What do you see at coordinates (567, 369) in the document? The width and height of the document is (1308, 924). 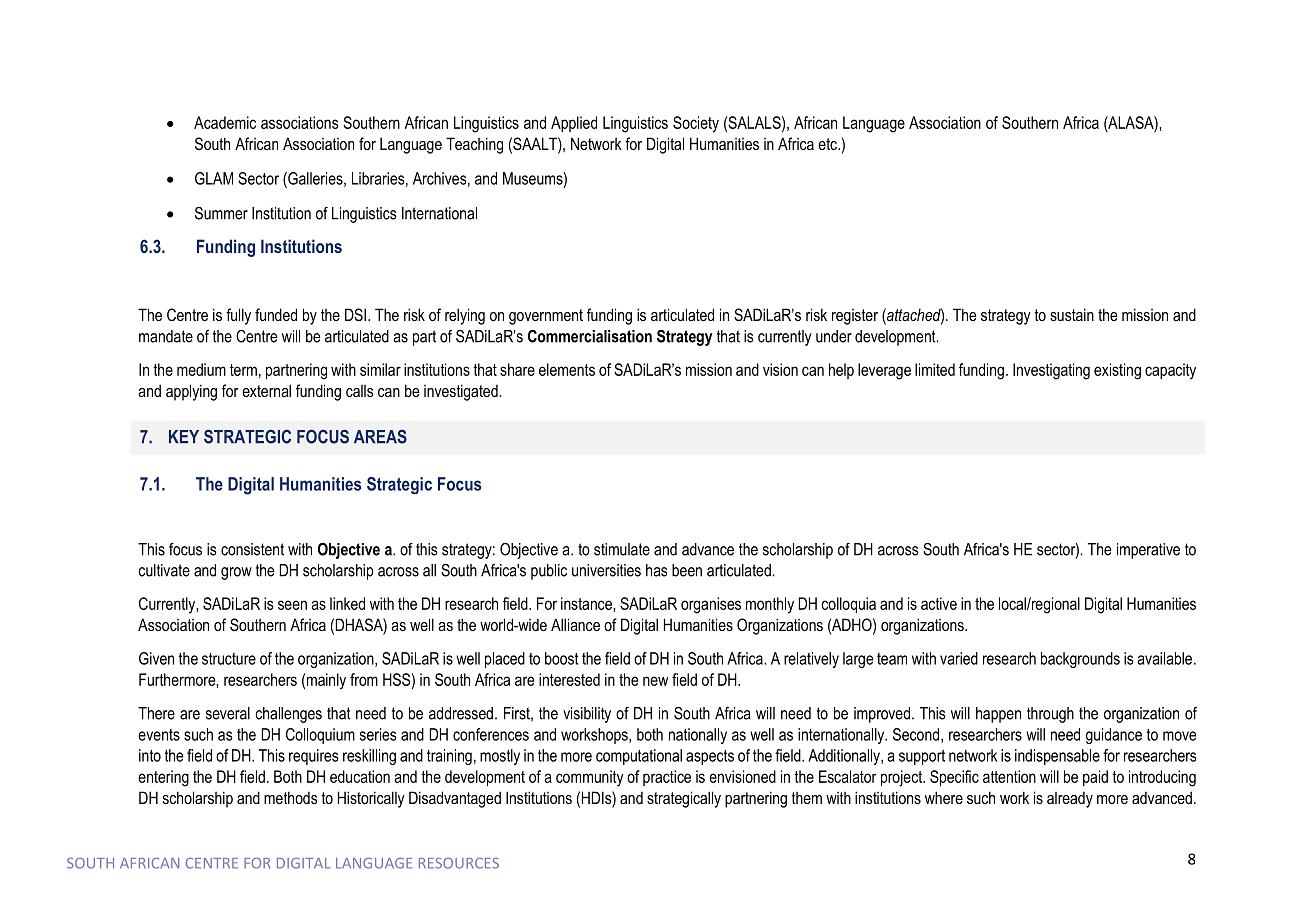 I see `elements` at bounding box center [567, 369].
